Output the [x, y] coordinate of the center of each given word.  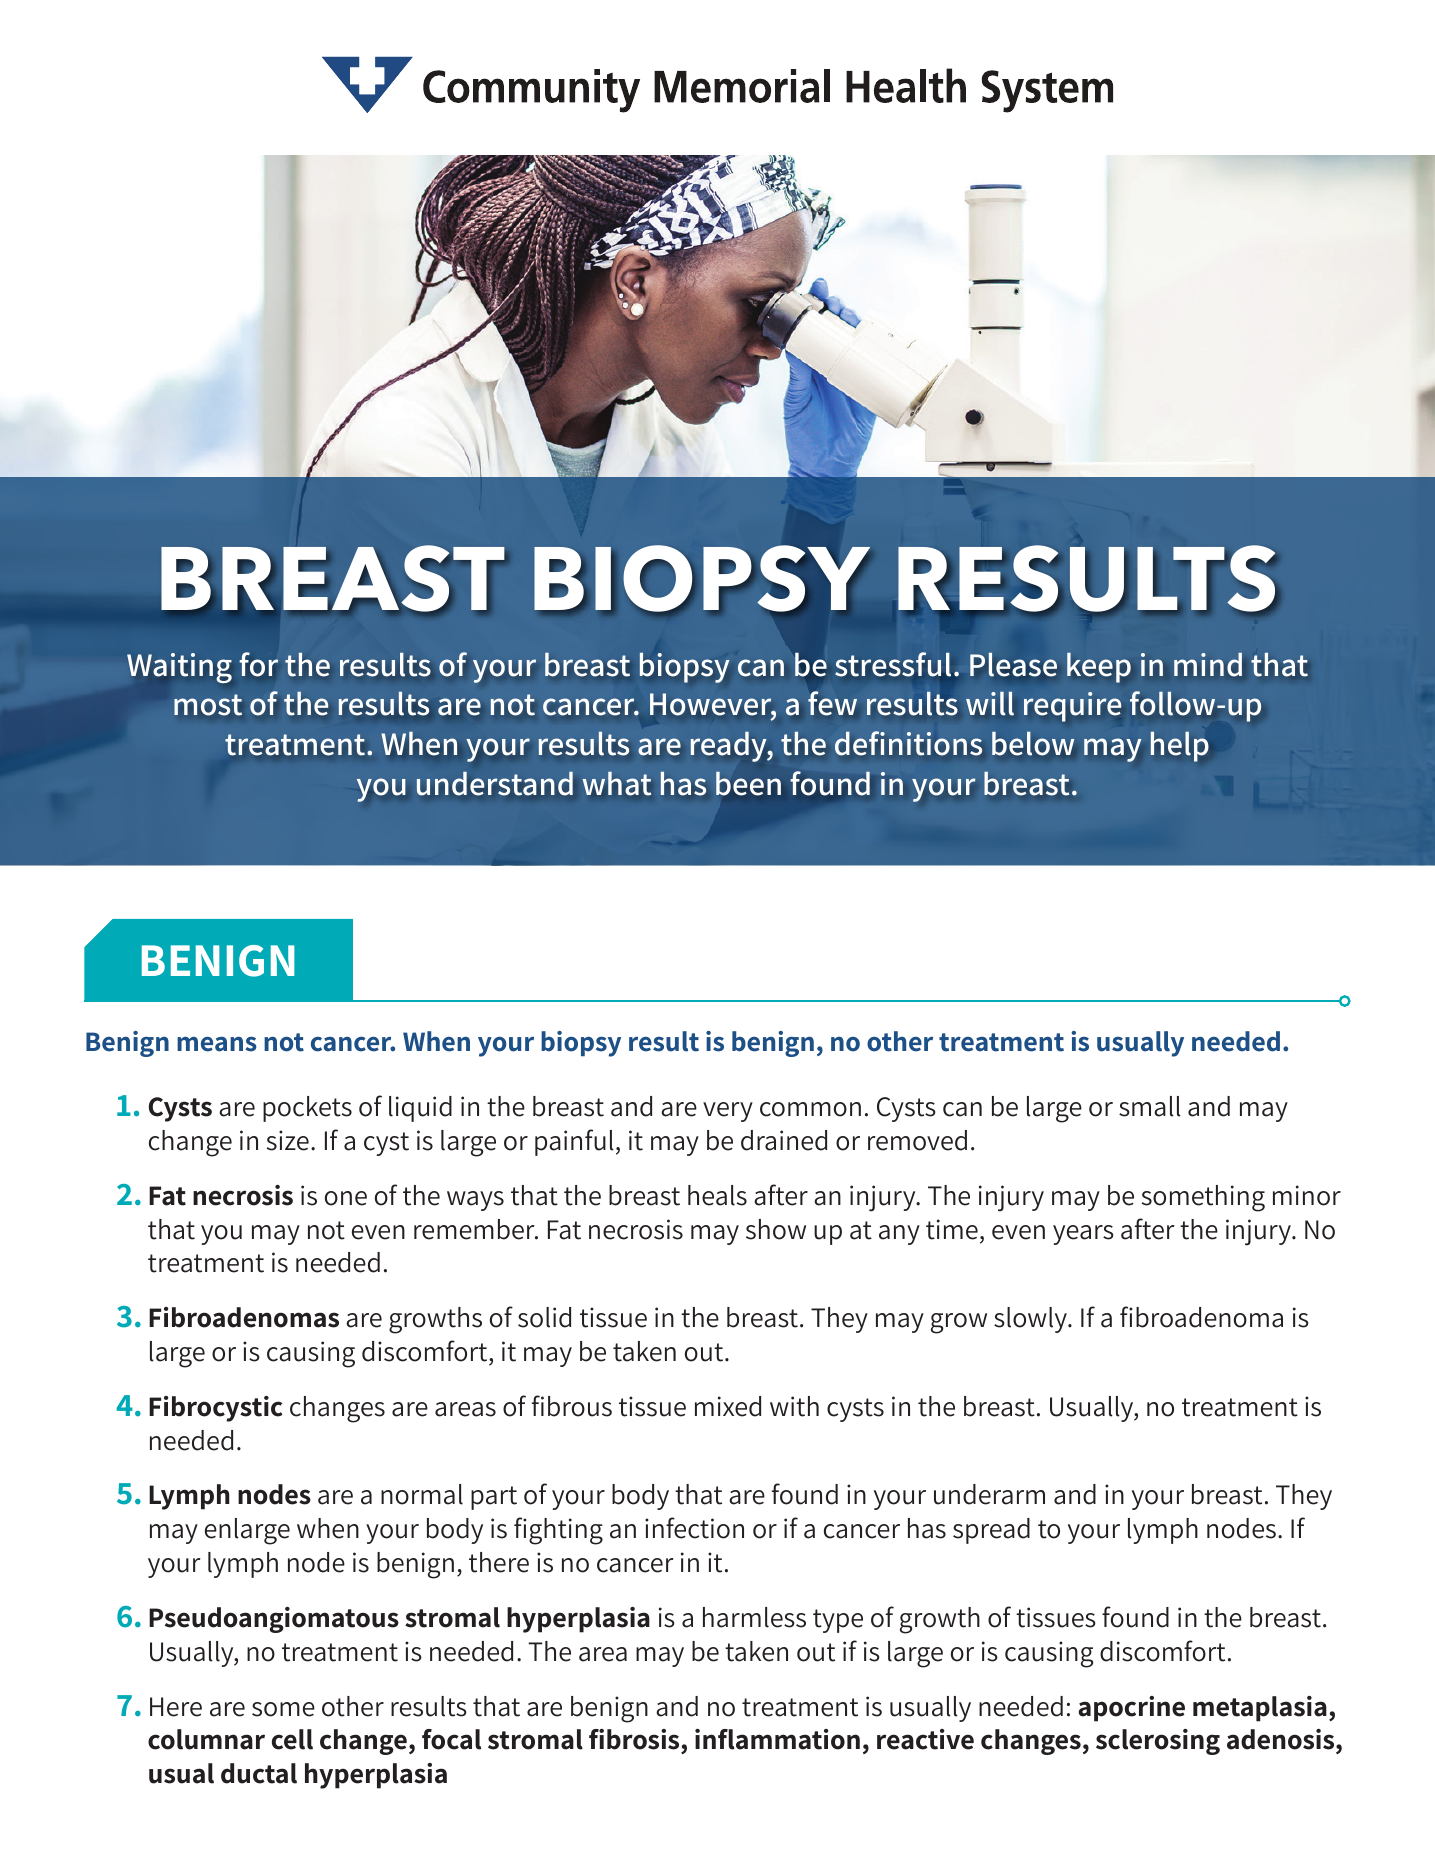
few [832, 703]
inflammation [777, 1739]
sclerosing [1158, 1742]
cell [292, 1739]
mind [1208, 664]
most [208, 705]
